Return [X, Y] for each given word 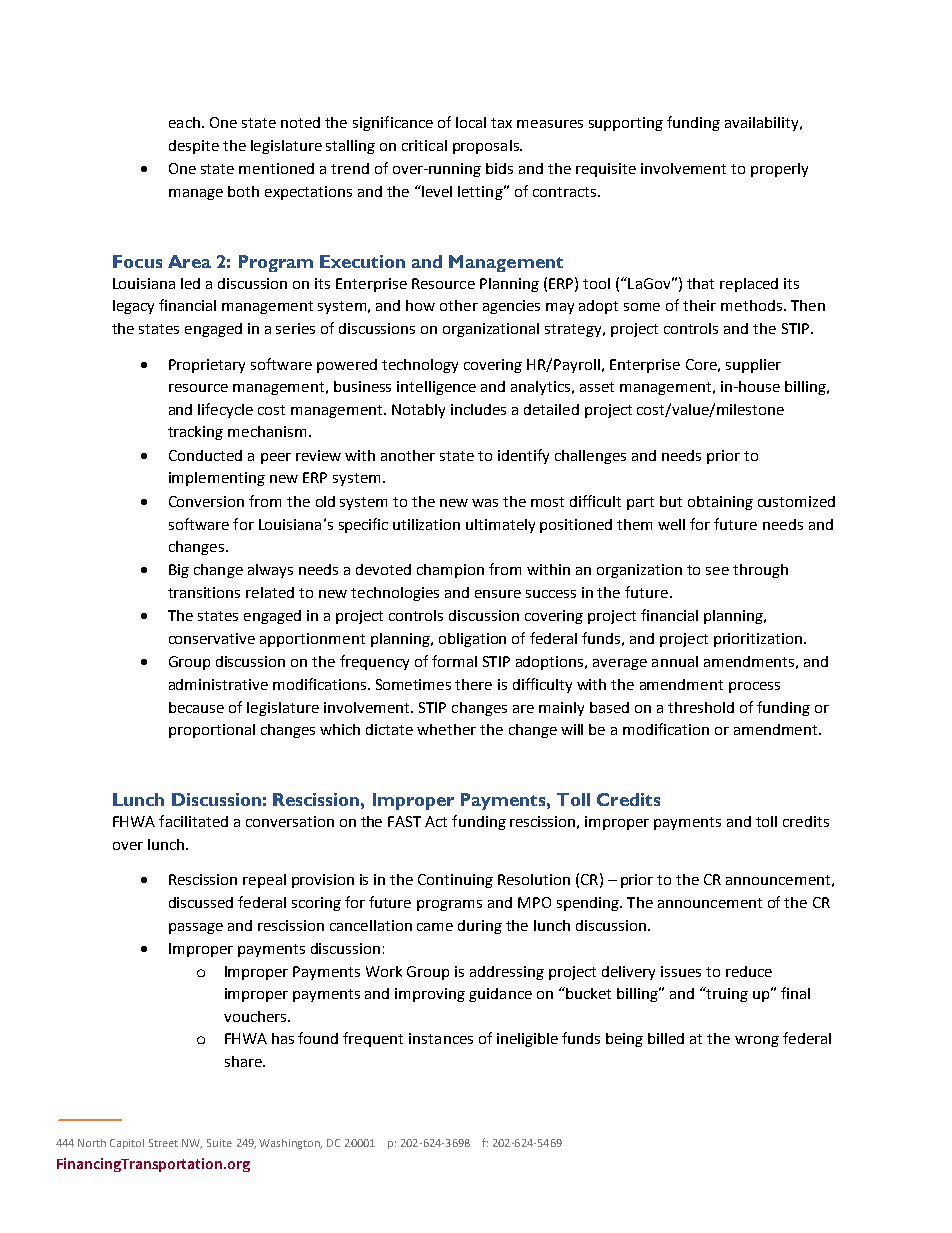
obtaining [720, 503]
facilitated [193, 821]
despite [194, 147]
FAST [404, 821]
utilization [426, 524]
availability [763, 124]
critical [424, 145]
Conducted [205, 455]
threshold [701, 707]
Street [163, 1143]
